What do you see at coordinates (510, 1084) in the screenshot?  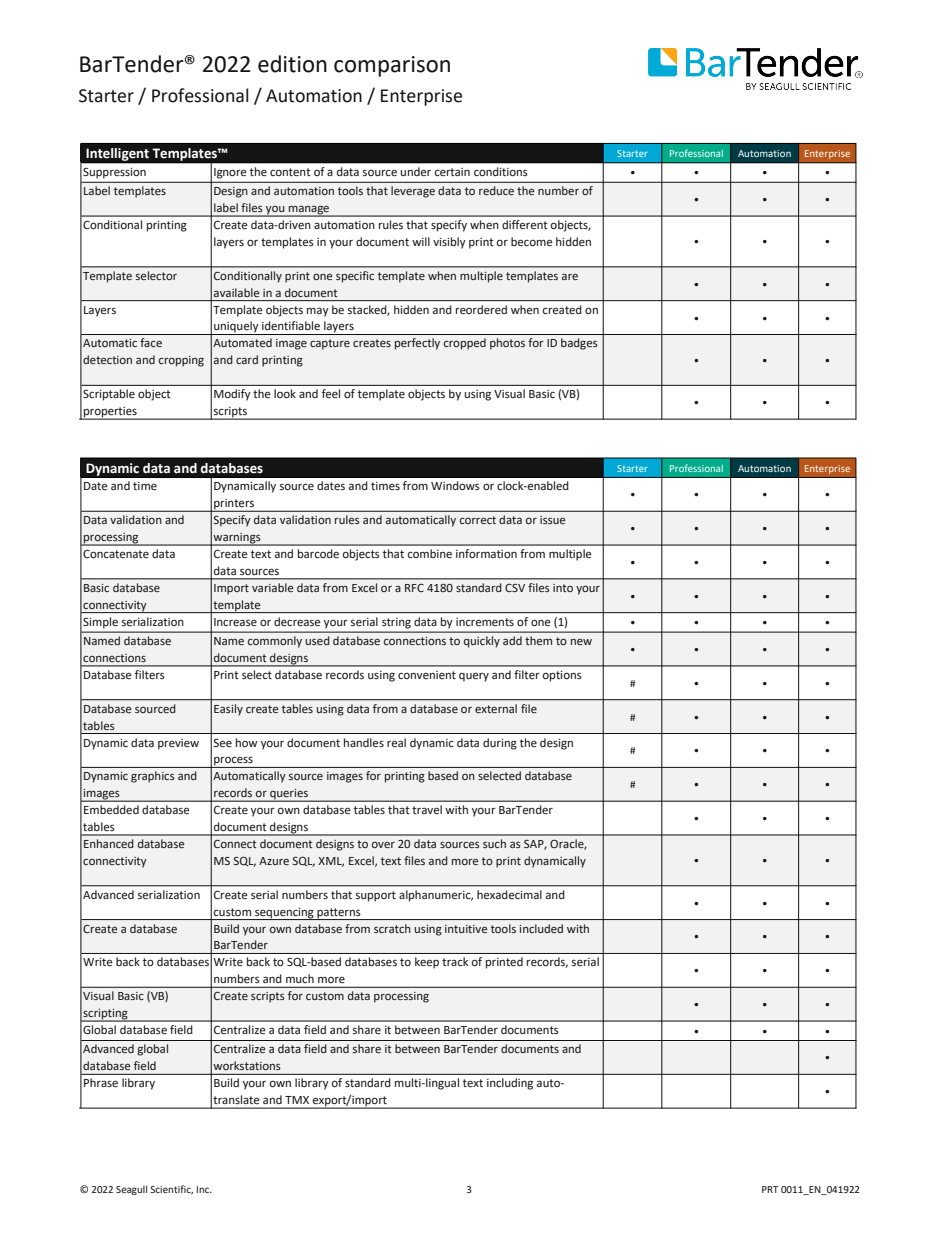 I see `including` at bounding box center [510, 1084].
